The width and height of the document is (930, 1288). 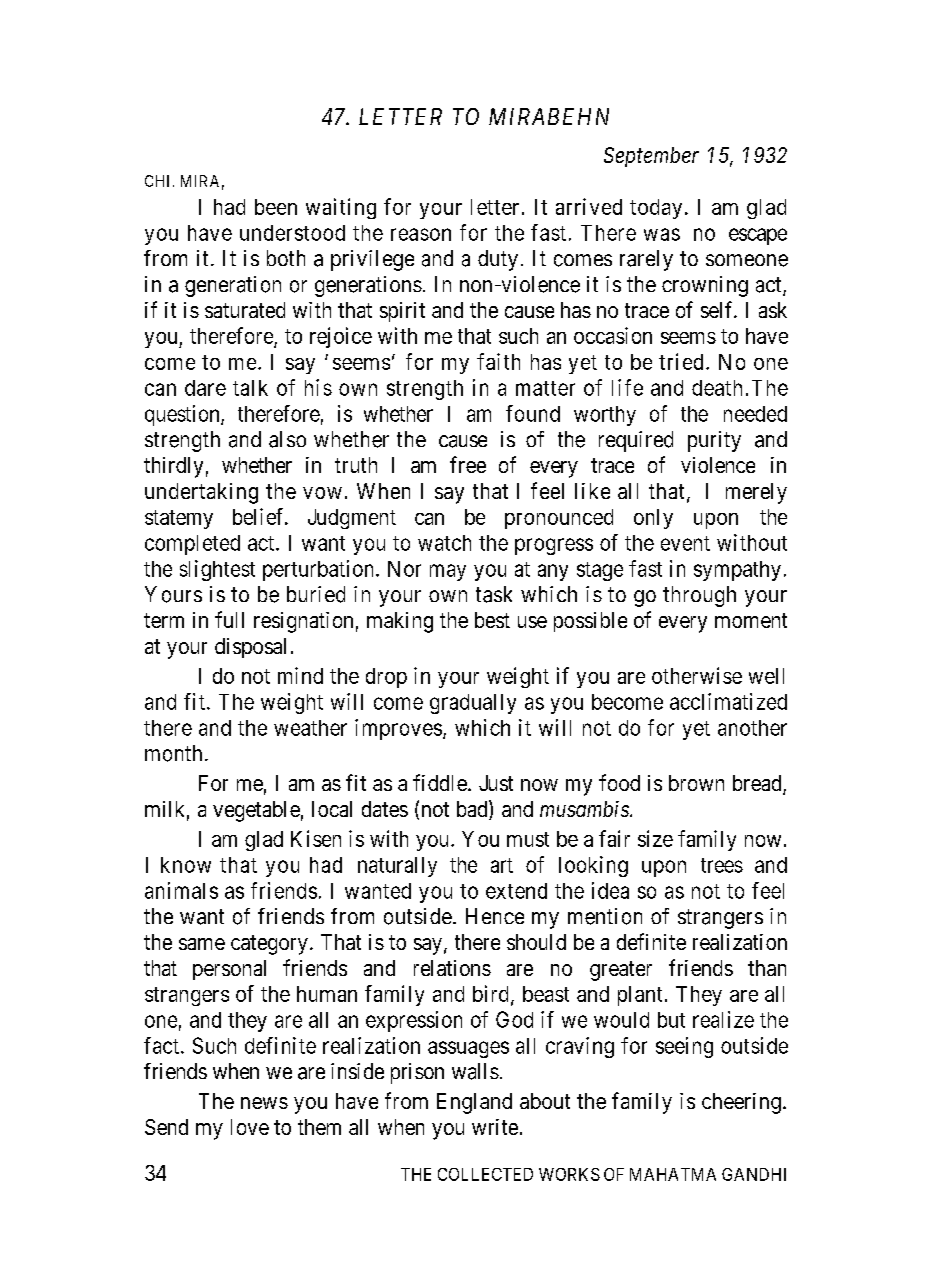 I want to click on talk, so click(x=250, y=388).
